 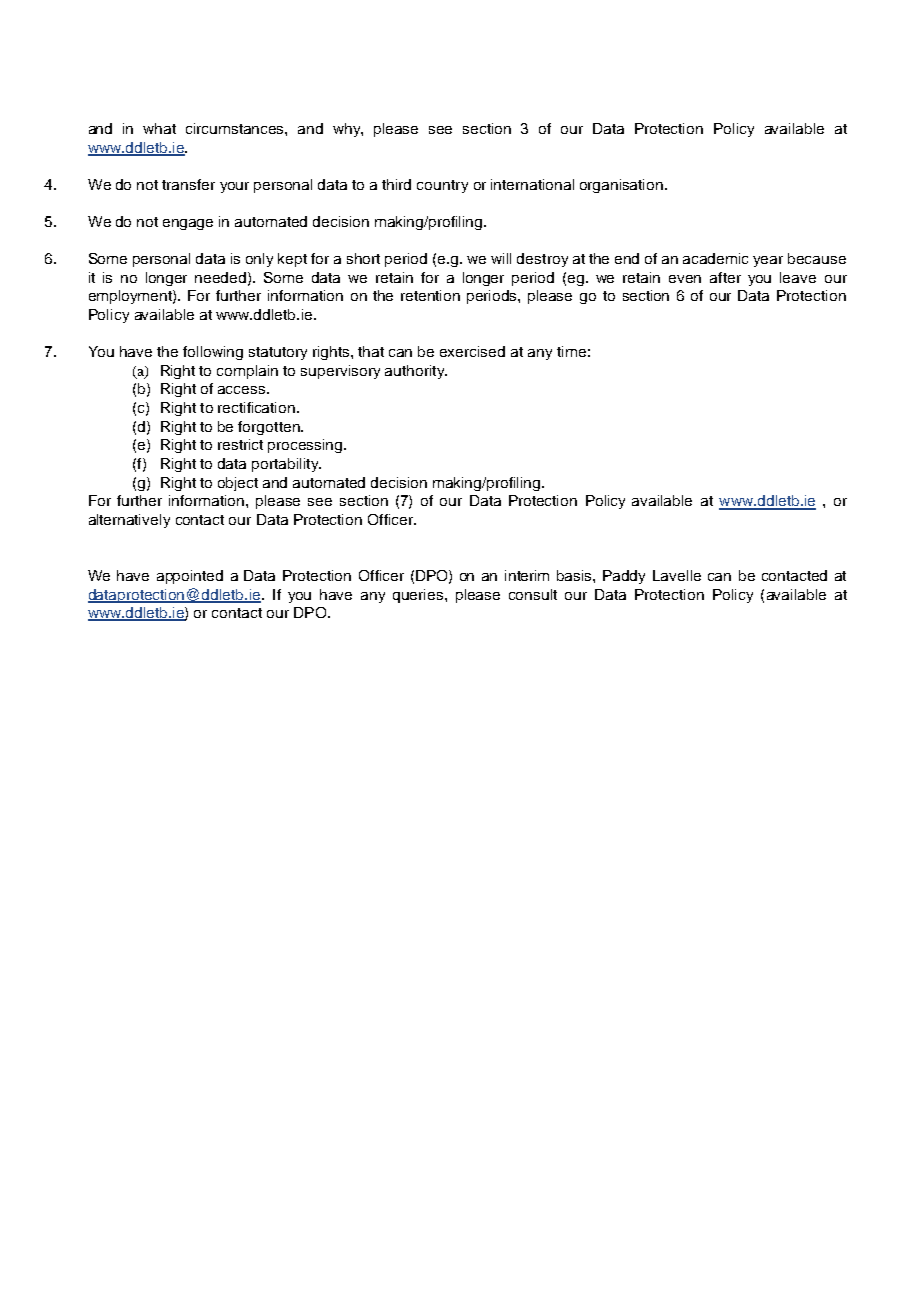 I want to click on following, so click(x=213, y=353).
